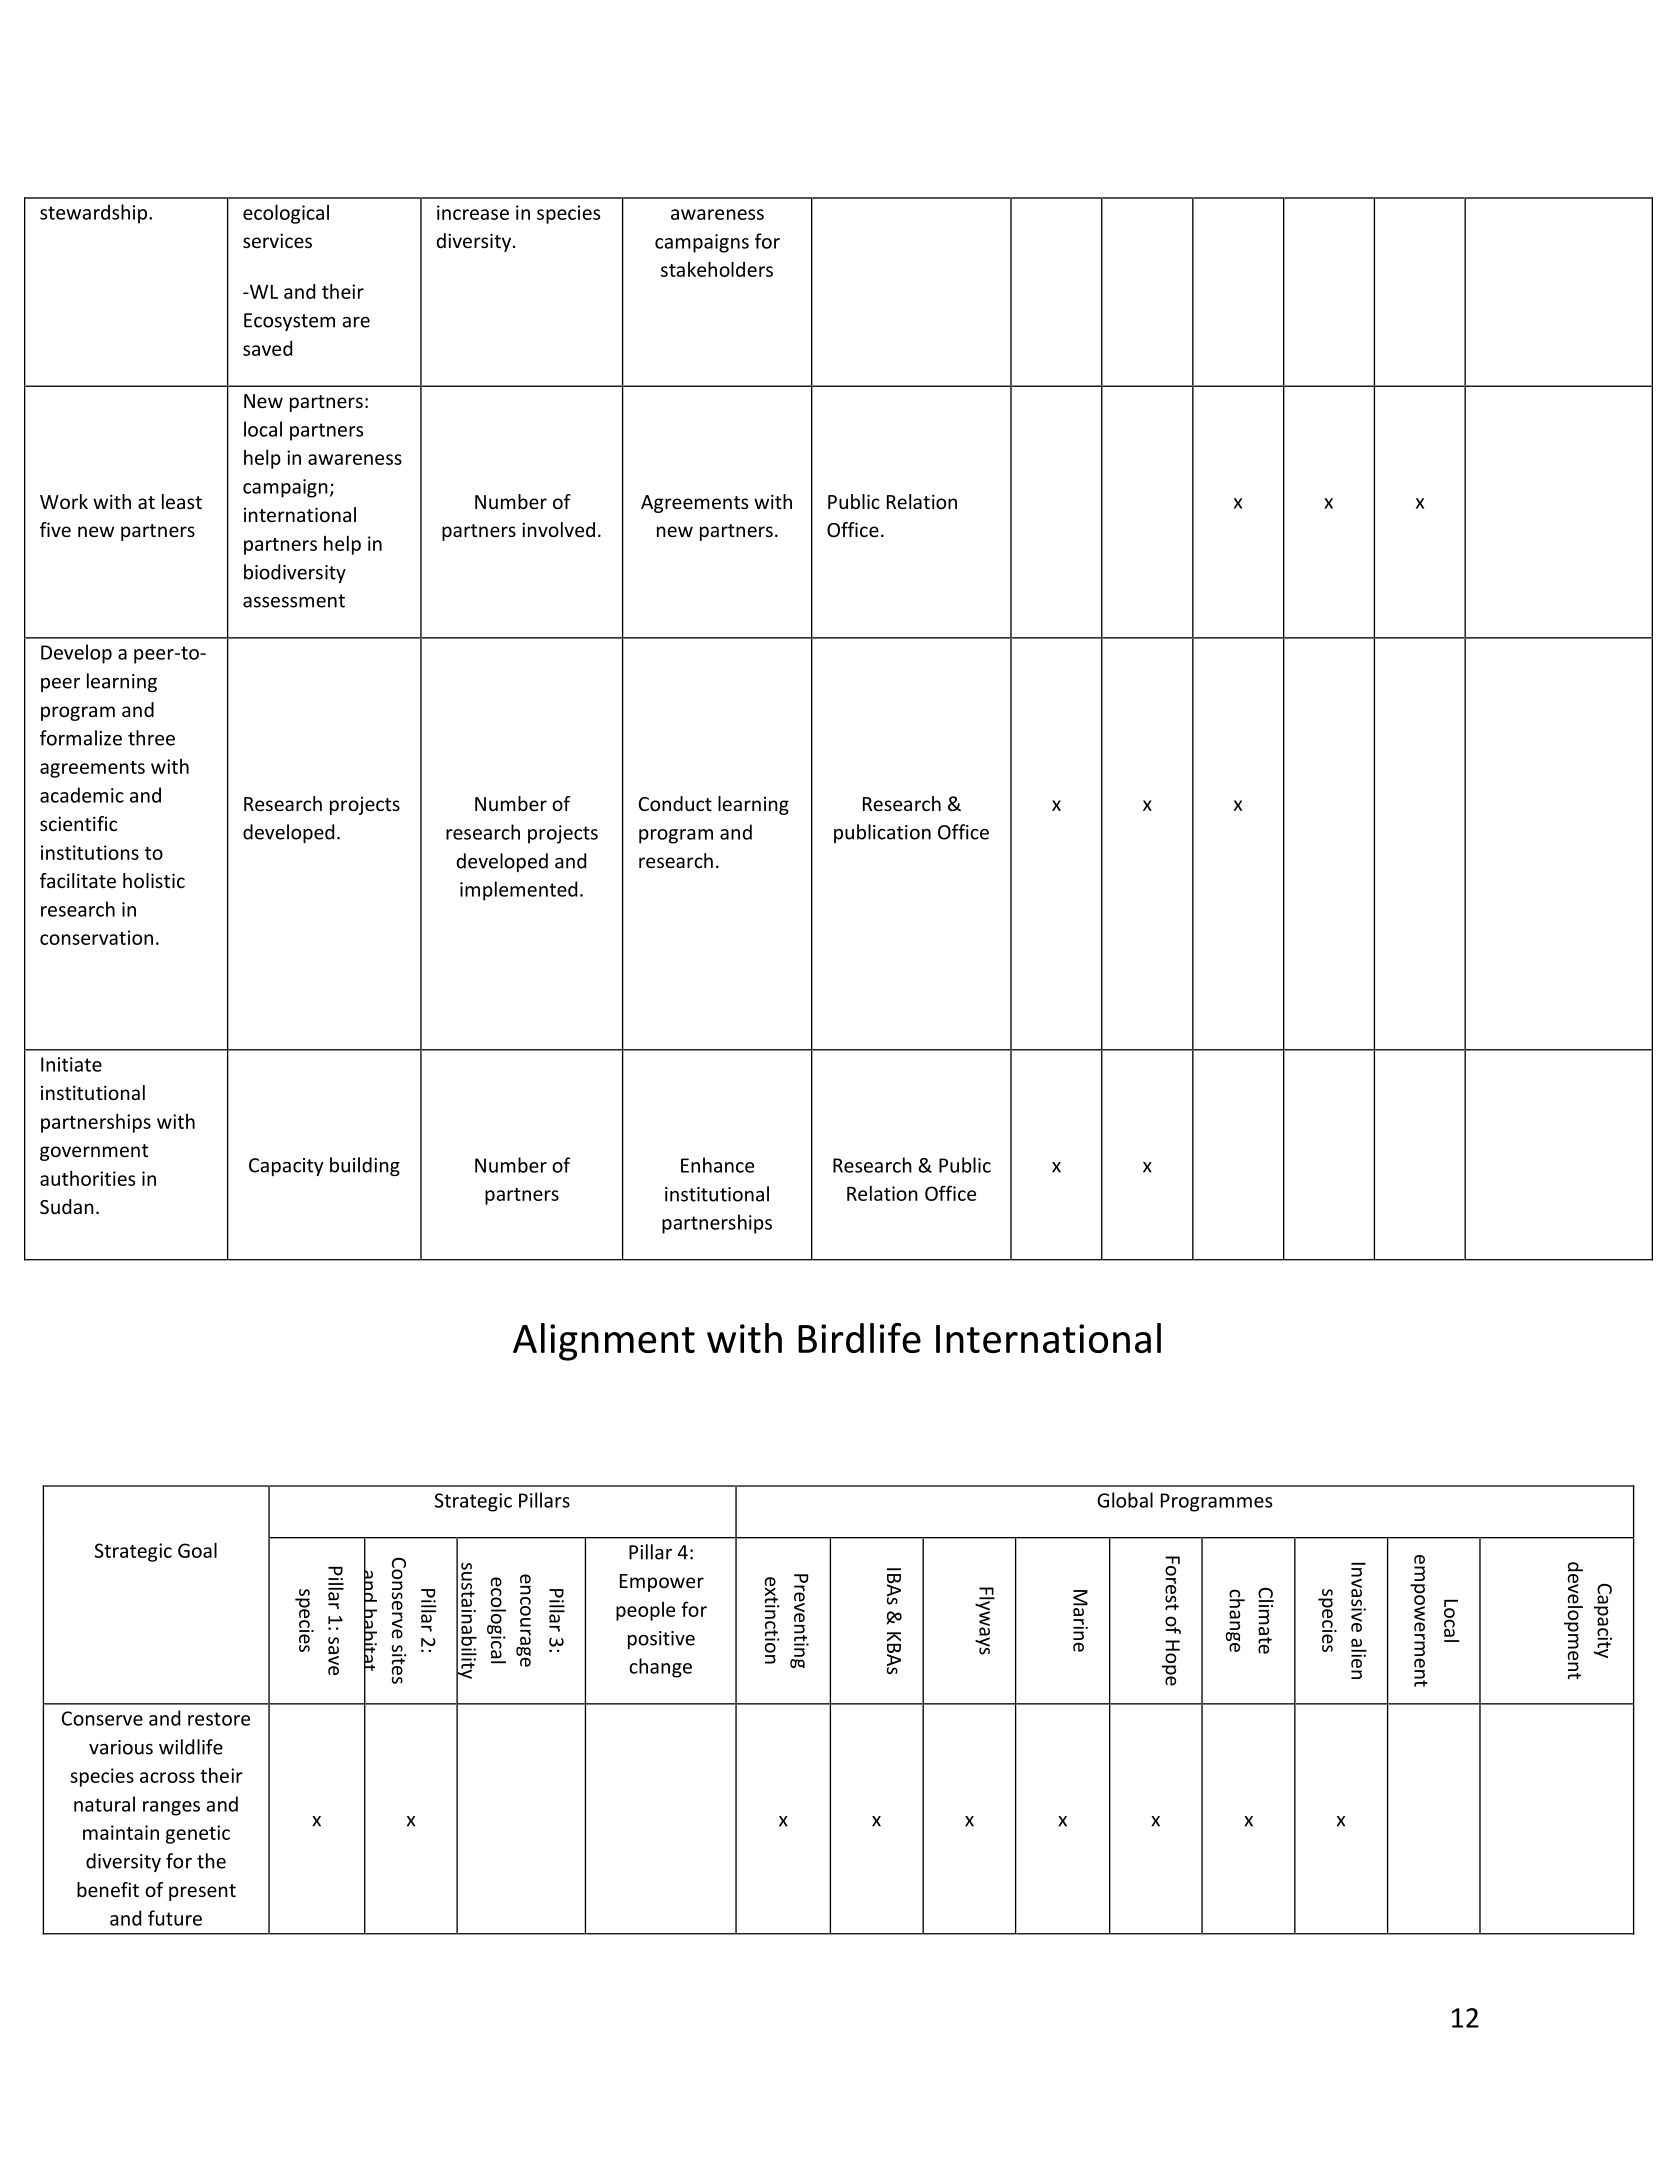 This screenshot has height=2171, width=1677. Describe the element at coordinates (717, 269) in the screenshot. I see `stakeholders` at that location.
